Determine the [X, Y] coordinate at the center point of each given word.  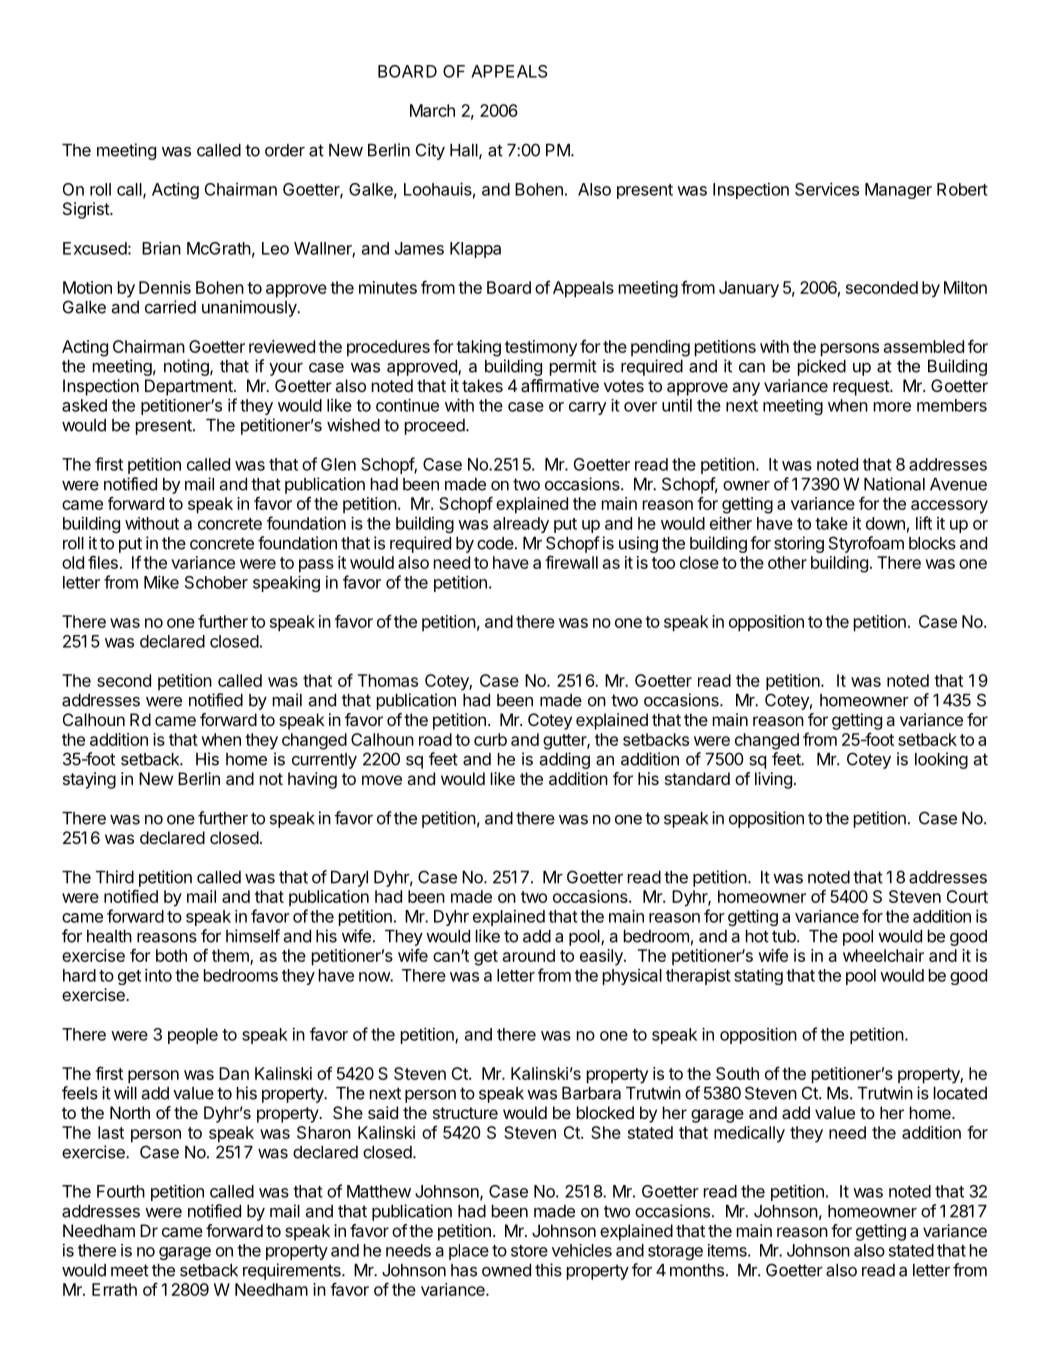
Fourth [121, 1191]
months [697, 1270]
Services [827, 189]
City [430, 151]
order [285, 150]
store [529, 1251]
